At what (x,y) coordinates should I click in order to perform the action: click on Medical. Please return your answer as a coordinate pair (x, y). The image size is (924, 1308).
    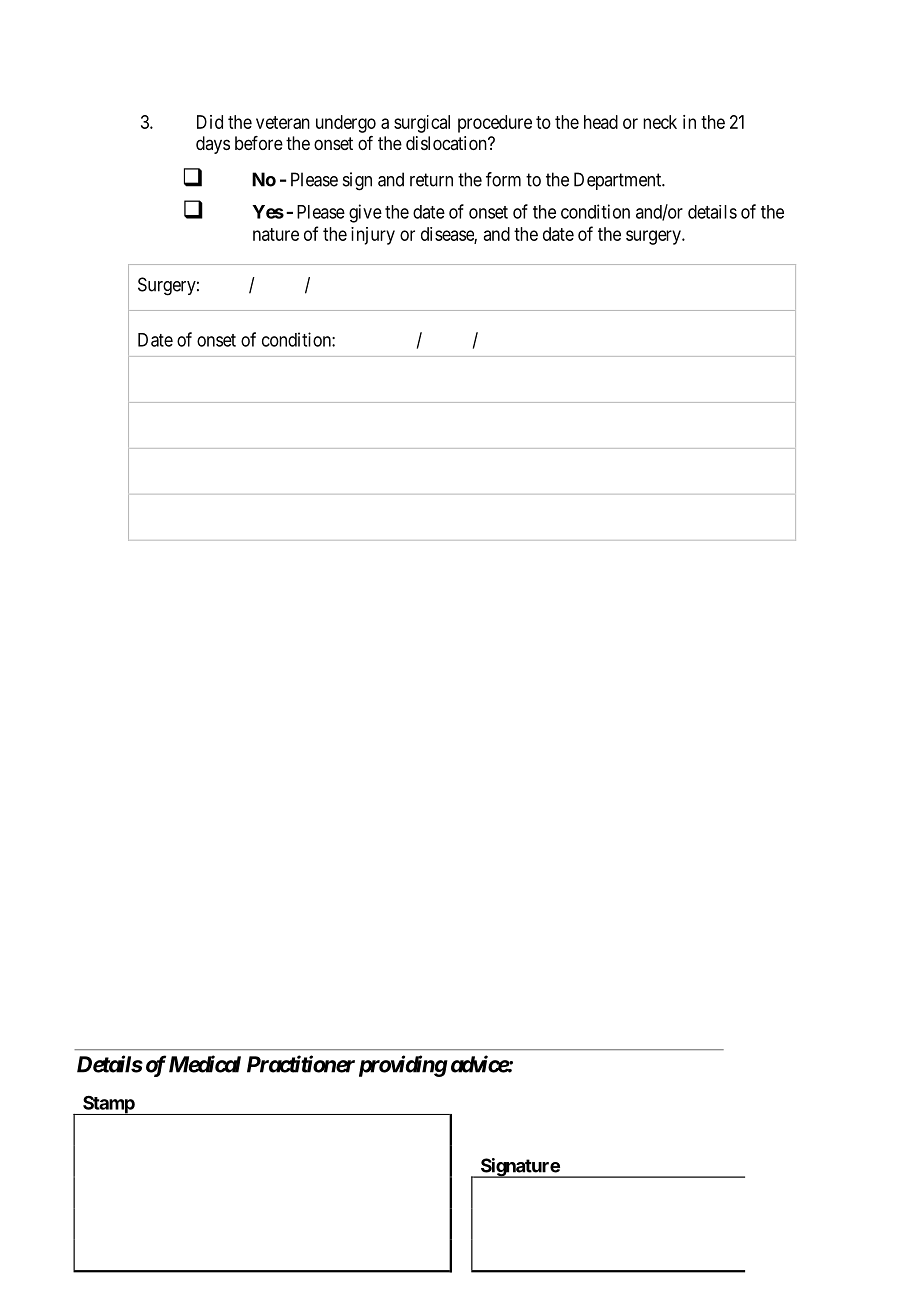
    Looking at the image, I should click on (205, 1064).
